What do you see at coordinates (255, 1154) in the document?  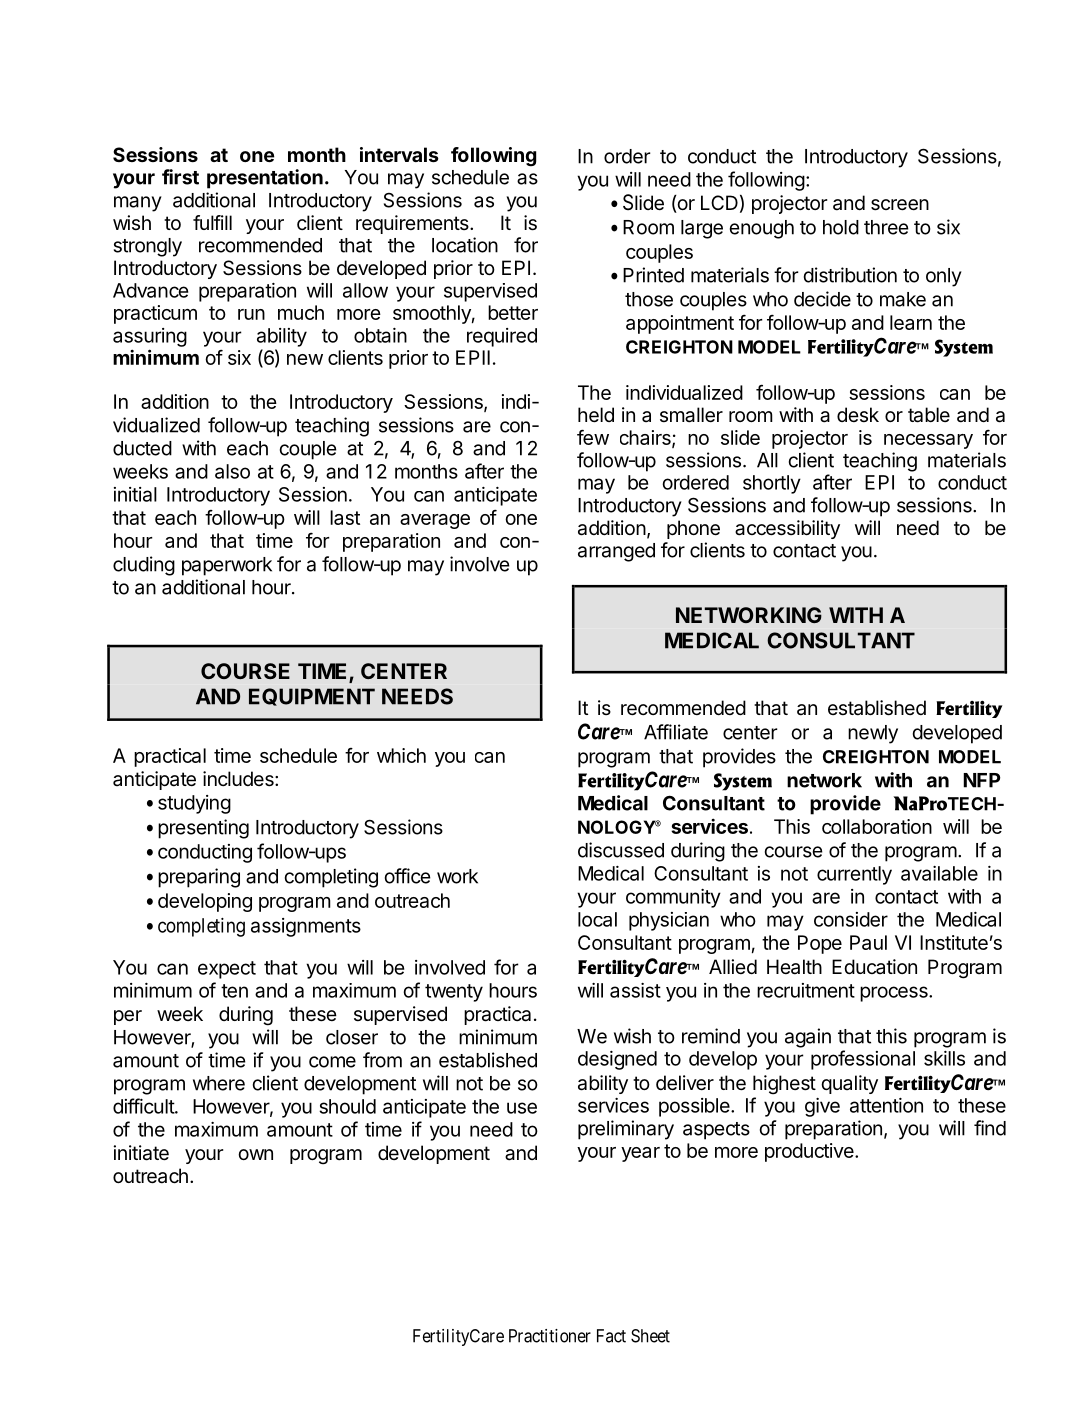 I see `own` at bounding box center [255, 1154].
